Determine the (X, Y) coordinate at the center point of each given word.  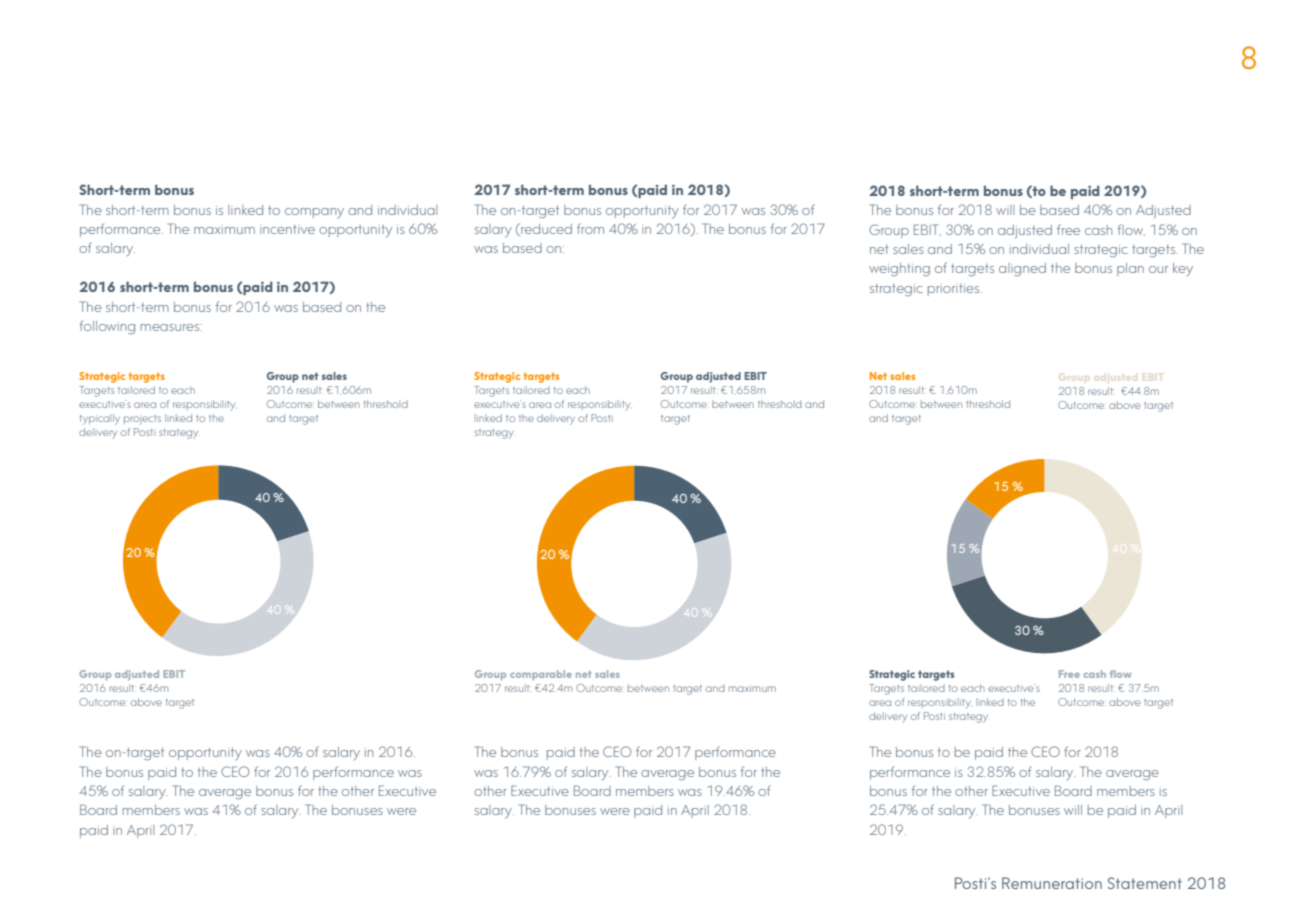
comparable (541, 675)
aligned (1022, 270)
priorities (955, 290)
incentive (287, 229)
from (590, 228)
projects (142, 420)
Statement (1145, 883)
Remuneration (1052, 883)
